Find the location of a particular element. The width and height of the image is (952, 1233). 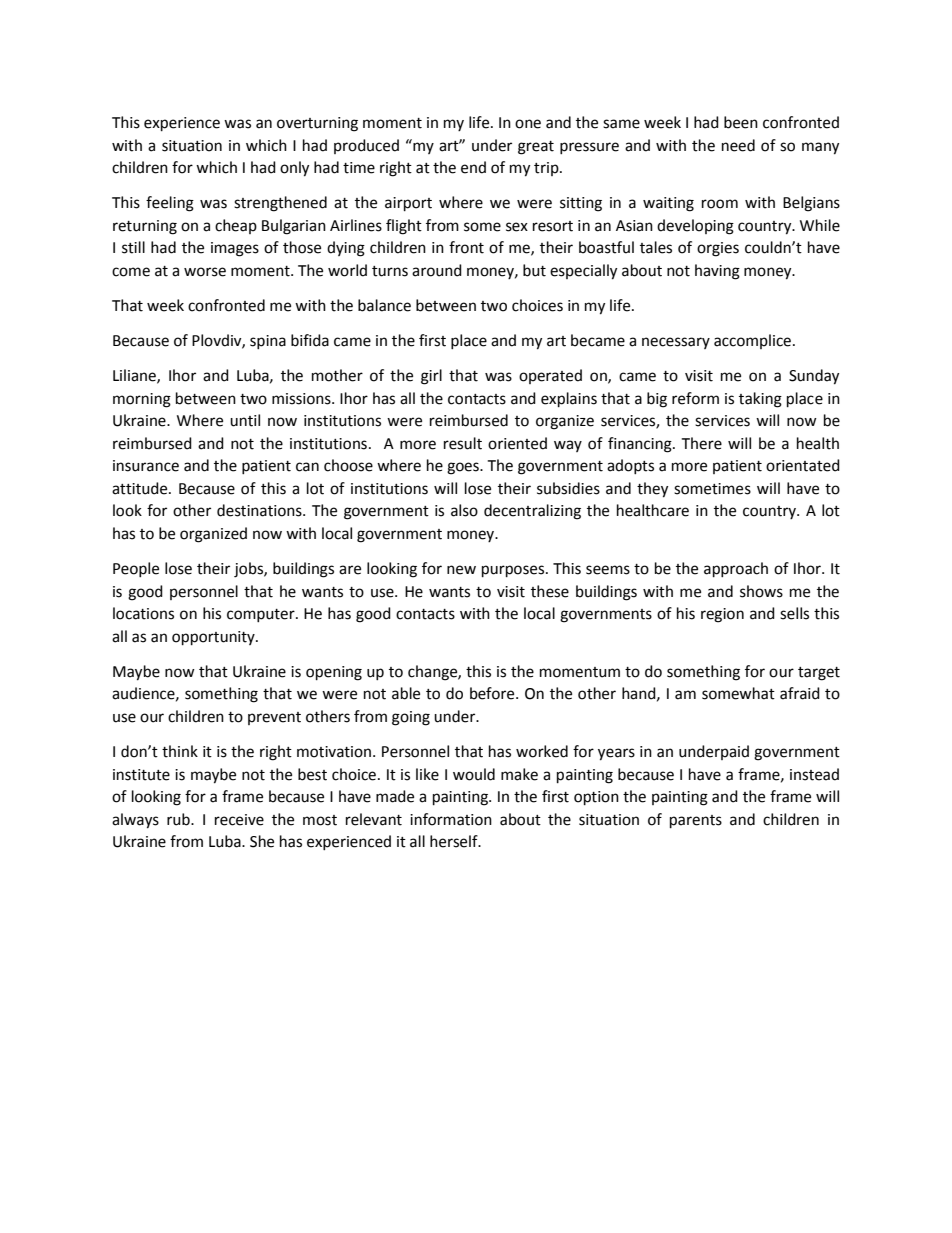

before is located at coordinates (493, 693).
